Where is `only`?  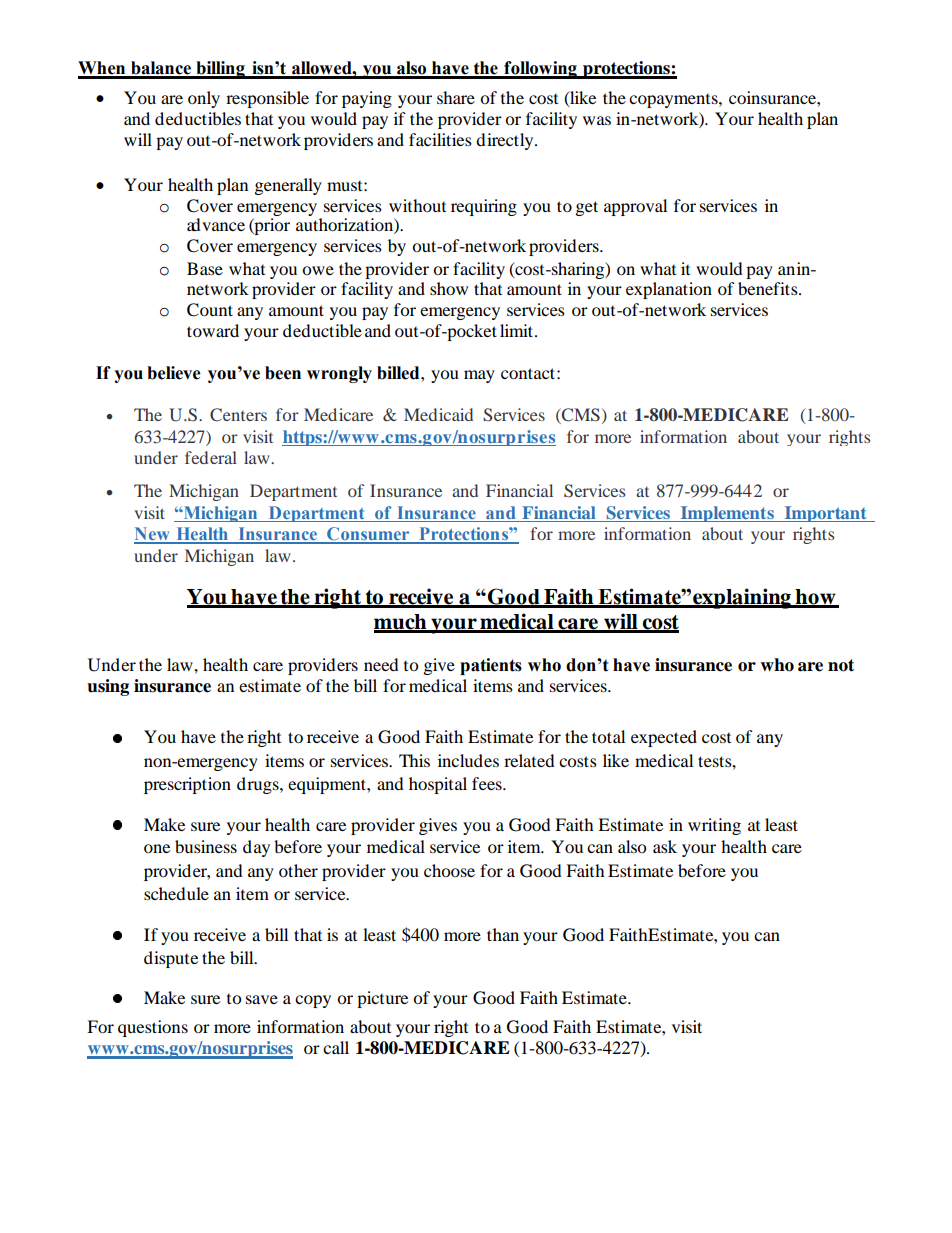
only is located at coordinates (204, 99).
